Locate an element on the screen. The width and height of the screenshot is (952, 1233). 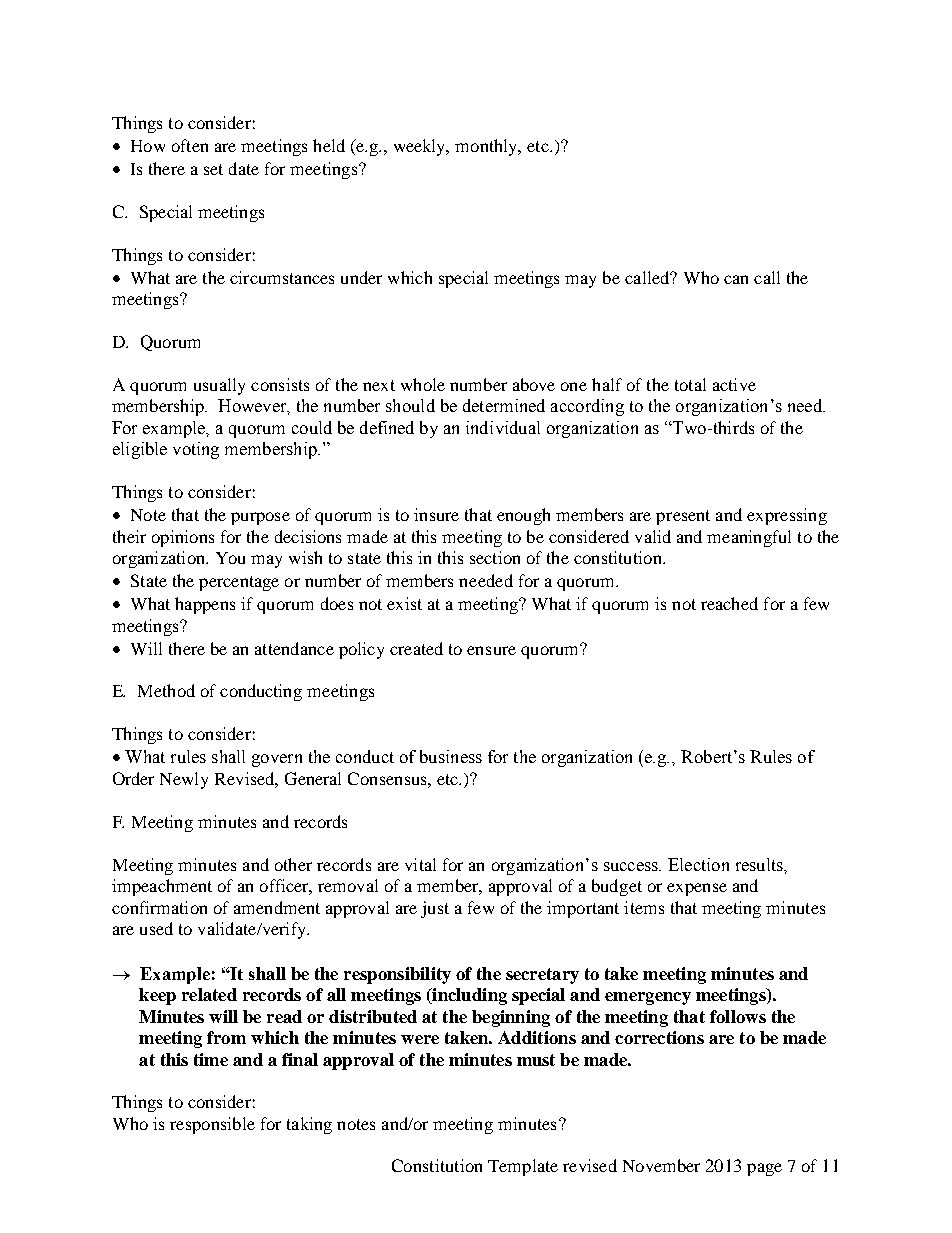
ensure is located at coordinates (491, 650).
